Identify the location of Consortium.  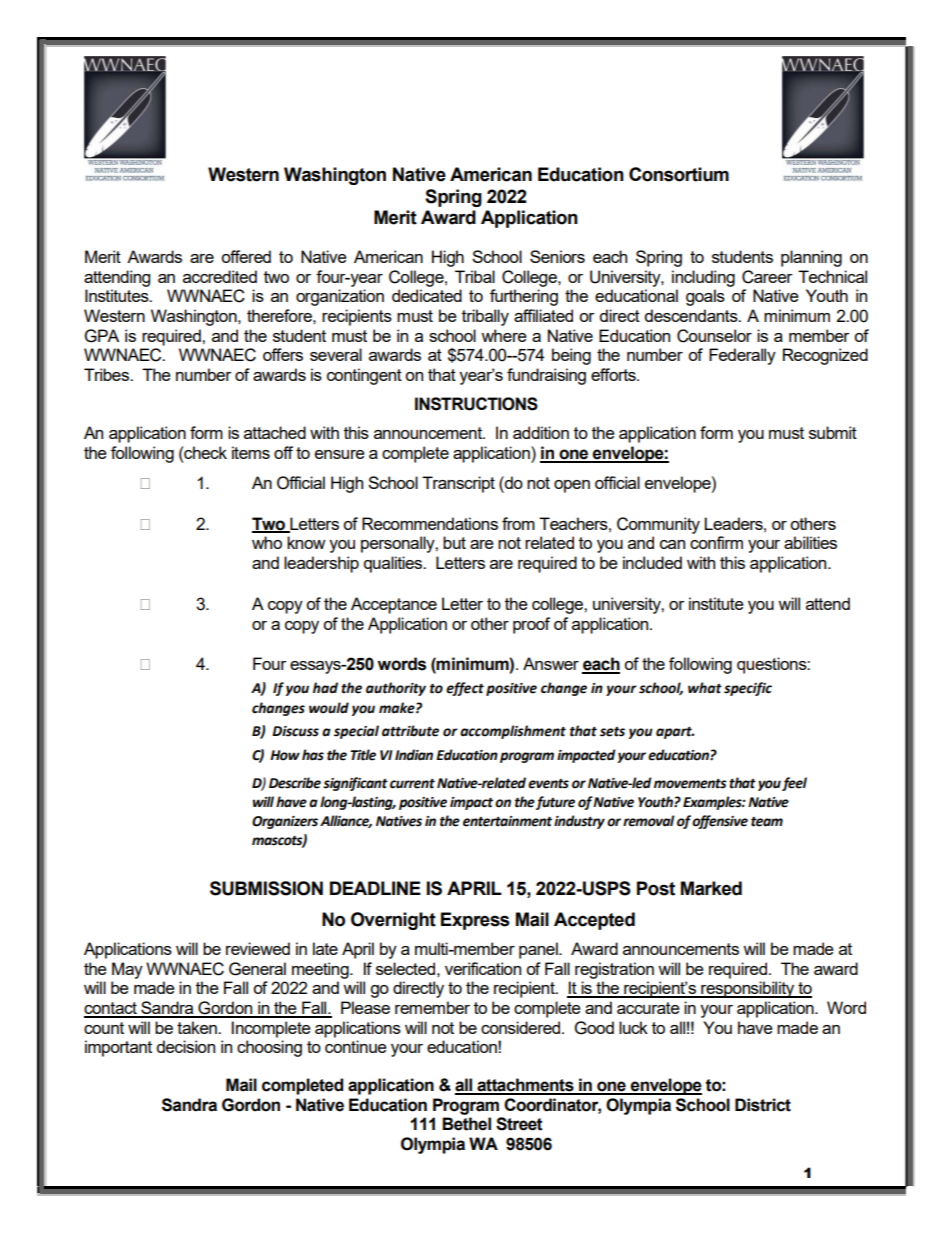
(679, 174).
